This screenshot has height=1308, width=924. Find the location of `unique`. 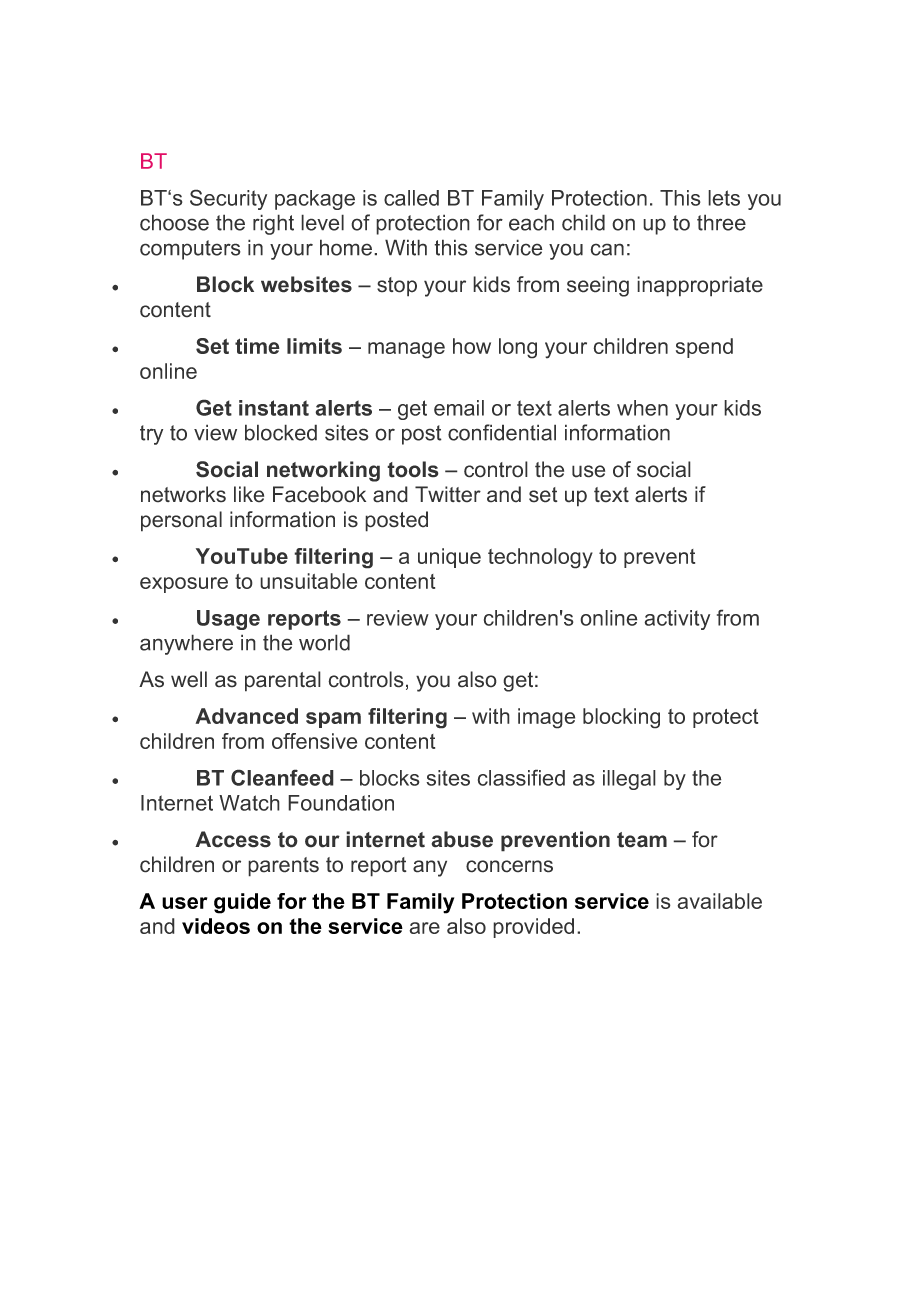

unique is located at coordinates (449, 558).
